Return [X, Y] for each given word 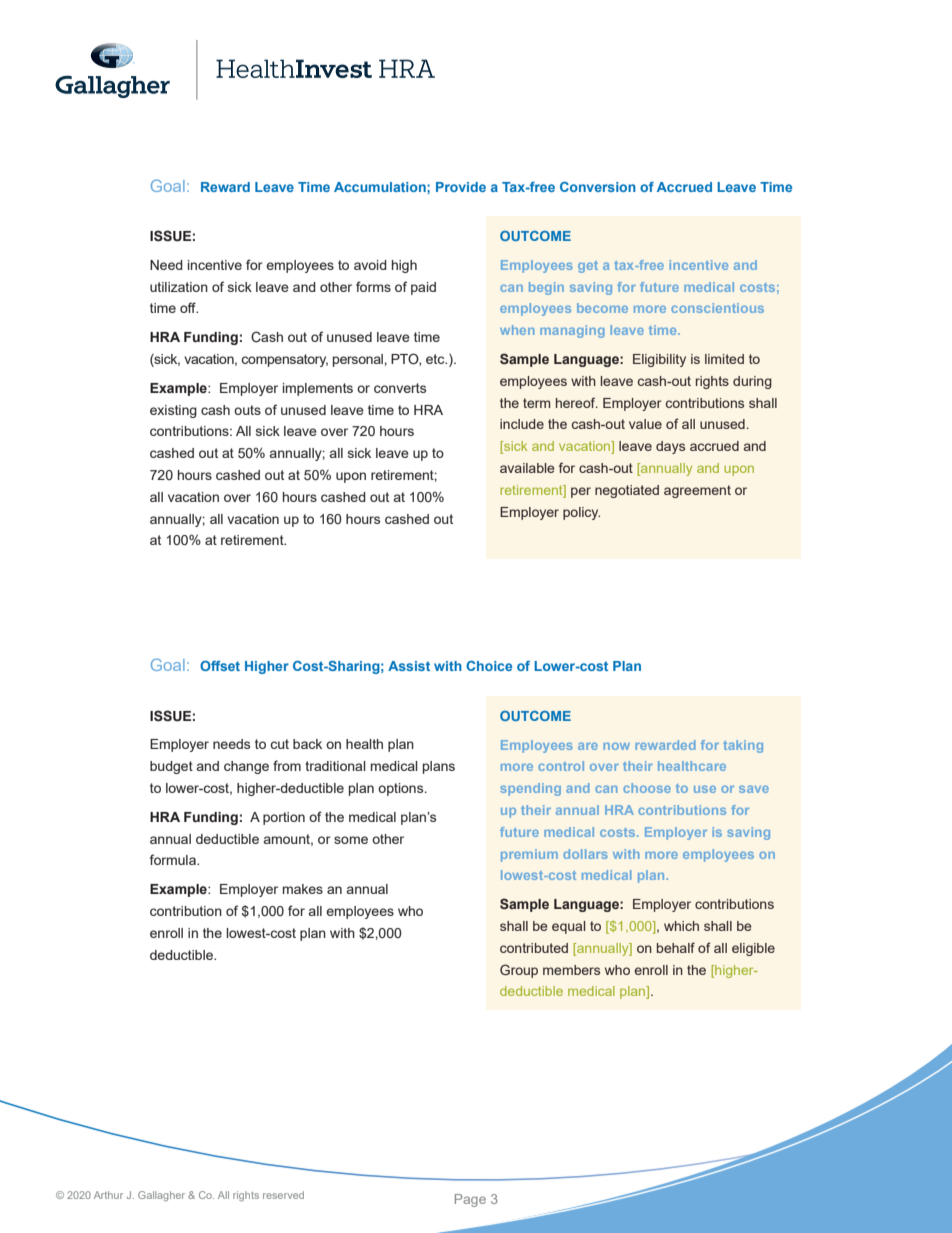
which [681, 926]
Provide [461, 187]
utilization [179, 287]
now [616, 746]
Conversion [598, 187]
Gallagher [161, 1196]
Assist [409, 666]
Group [519, 971]
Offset [220, 666]
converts [400, 388]
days [670, 447]
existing [173, 411]
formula [174, 859]
